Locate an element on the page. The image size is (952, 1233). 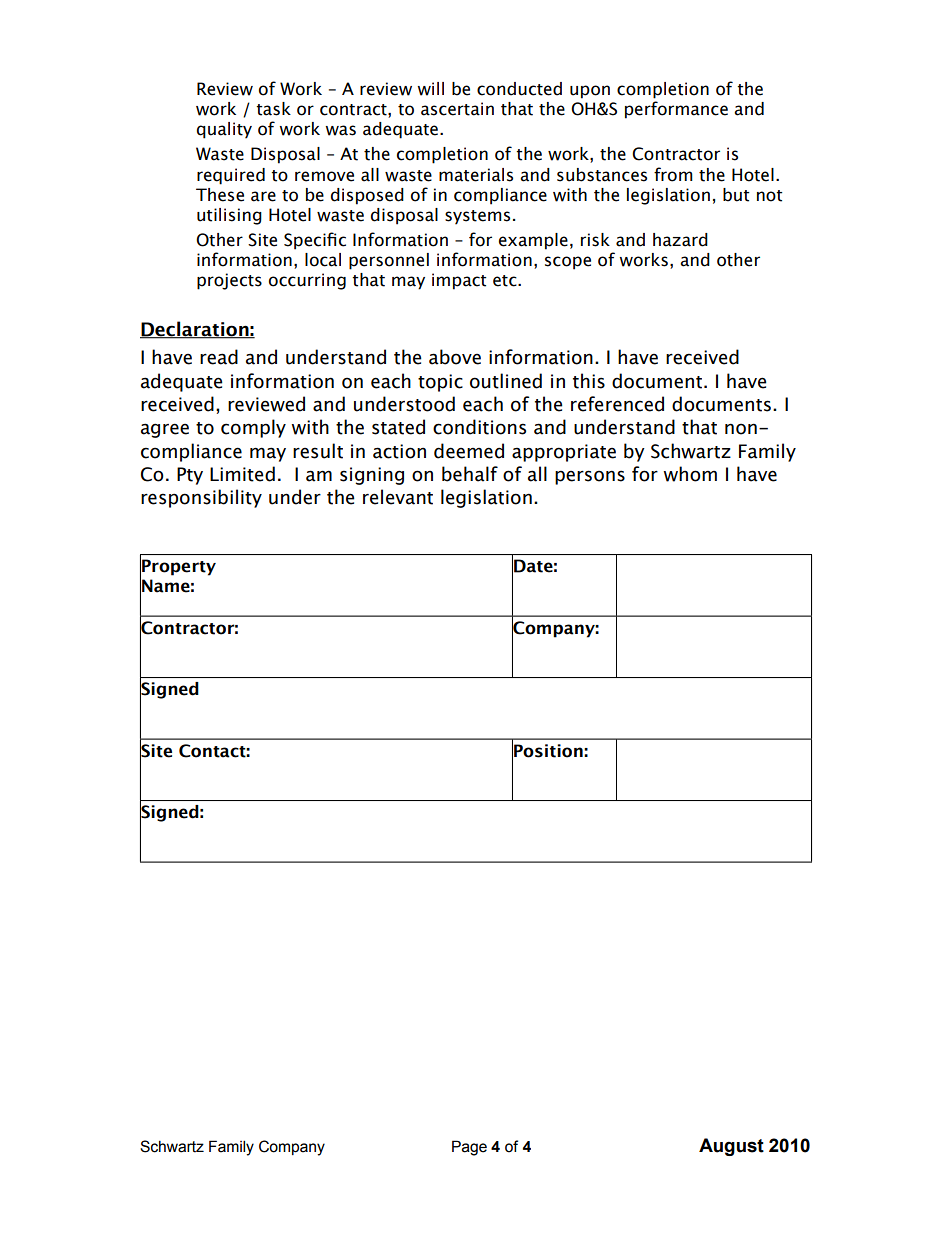
referenced is located at coordinates (617, 404).
